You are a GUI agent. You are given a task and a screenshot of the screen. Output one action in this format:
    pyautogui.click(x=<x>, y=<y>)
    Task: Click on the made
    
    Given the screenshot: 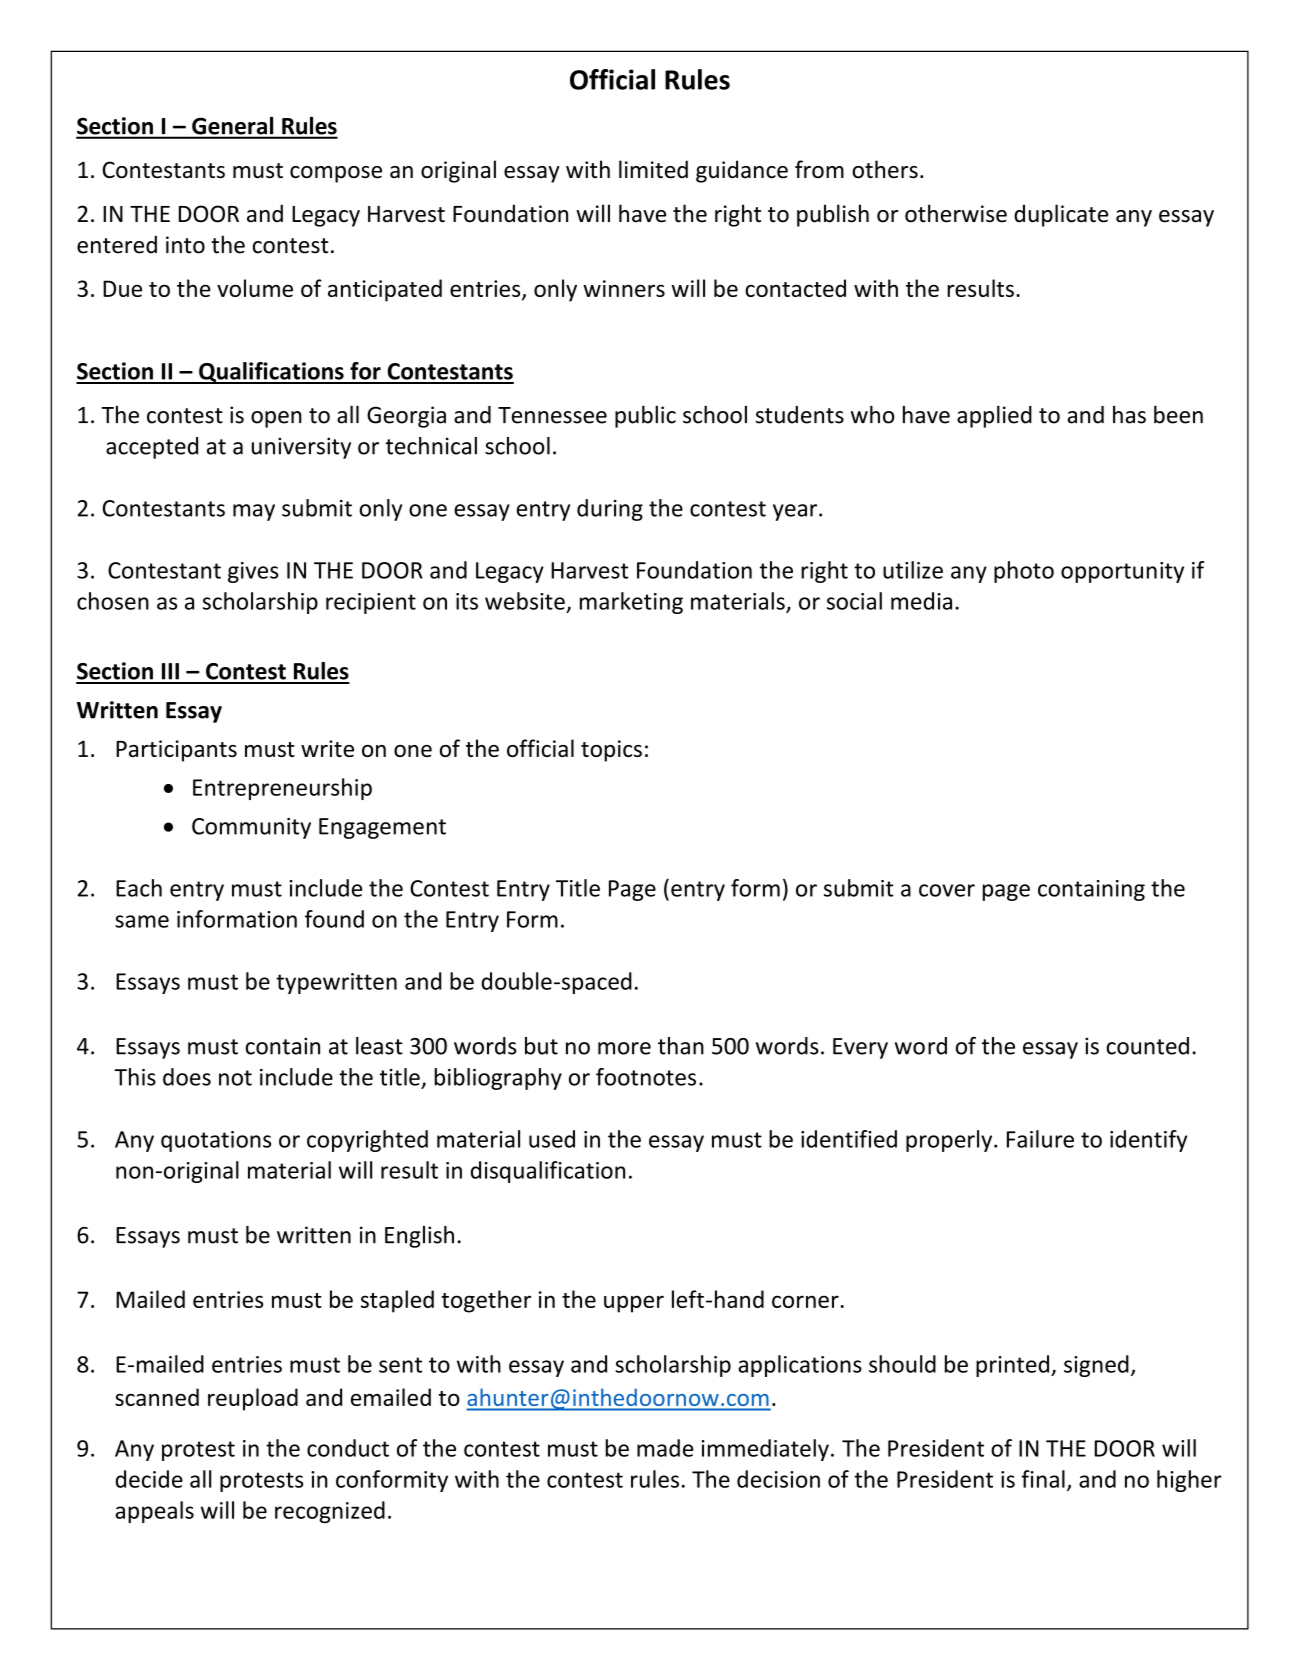 What is the action you would take?
    pyautogui.click(x=665, y=1448)
